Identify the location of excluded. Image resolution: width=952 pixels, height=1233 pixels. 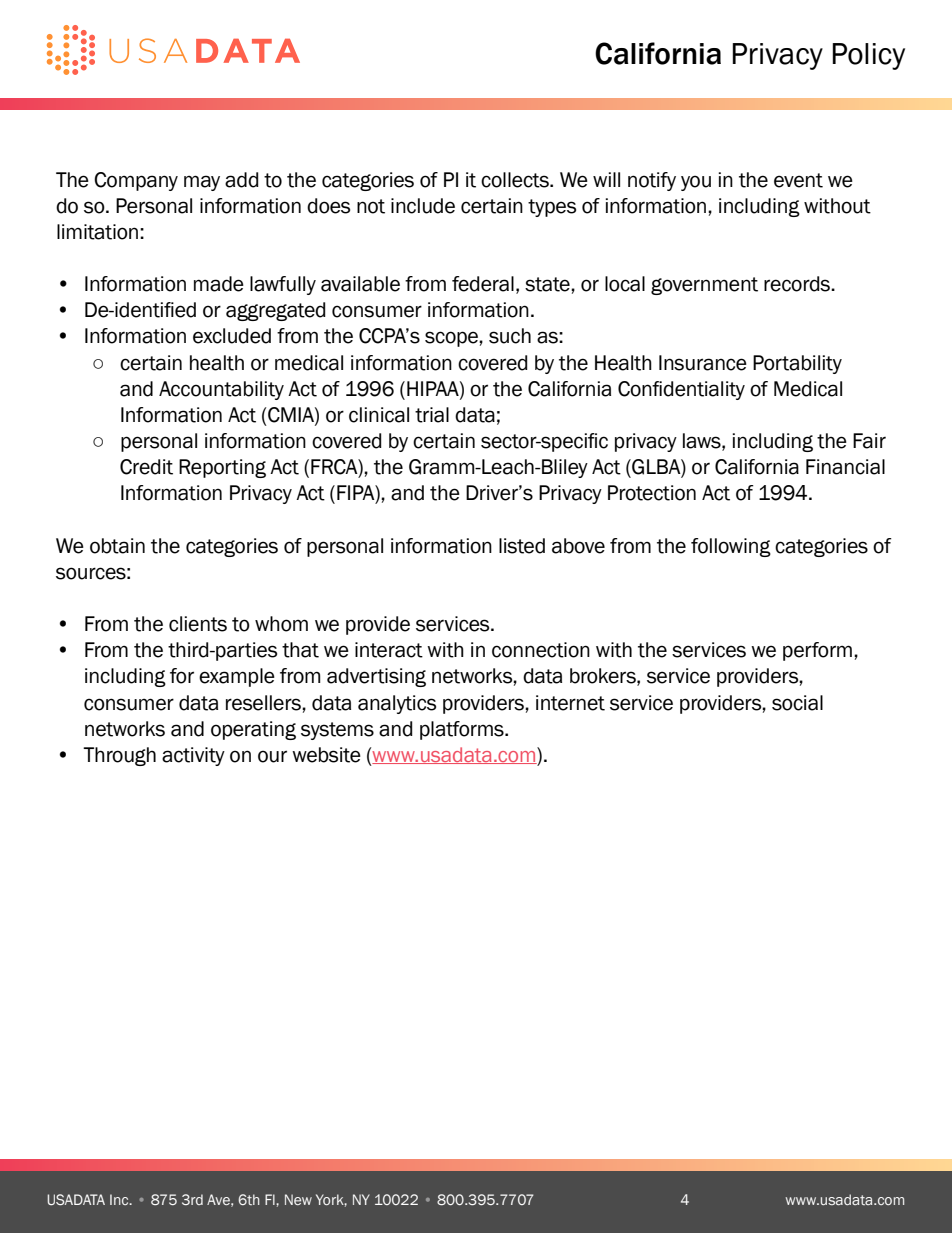
(232, 336).
